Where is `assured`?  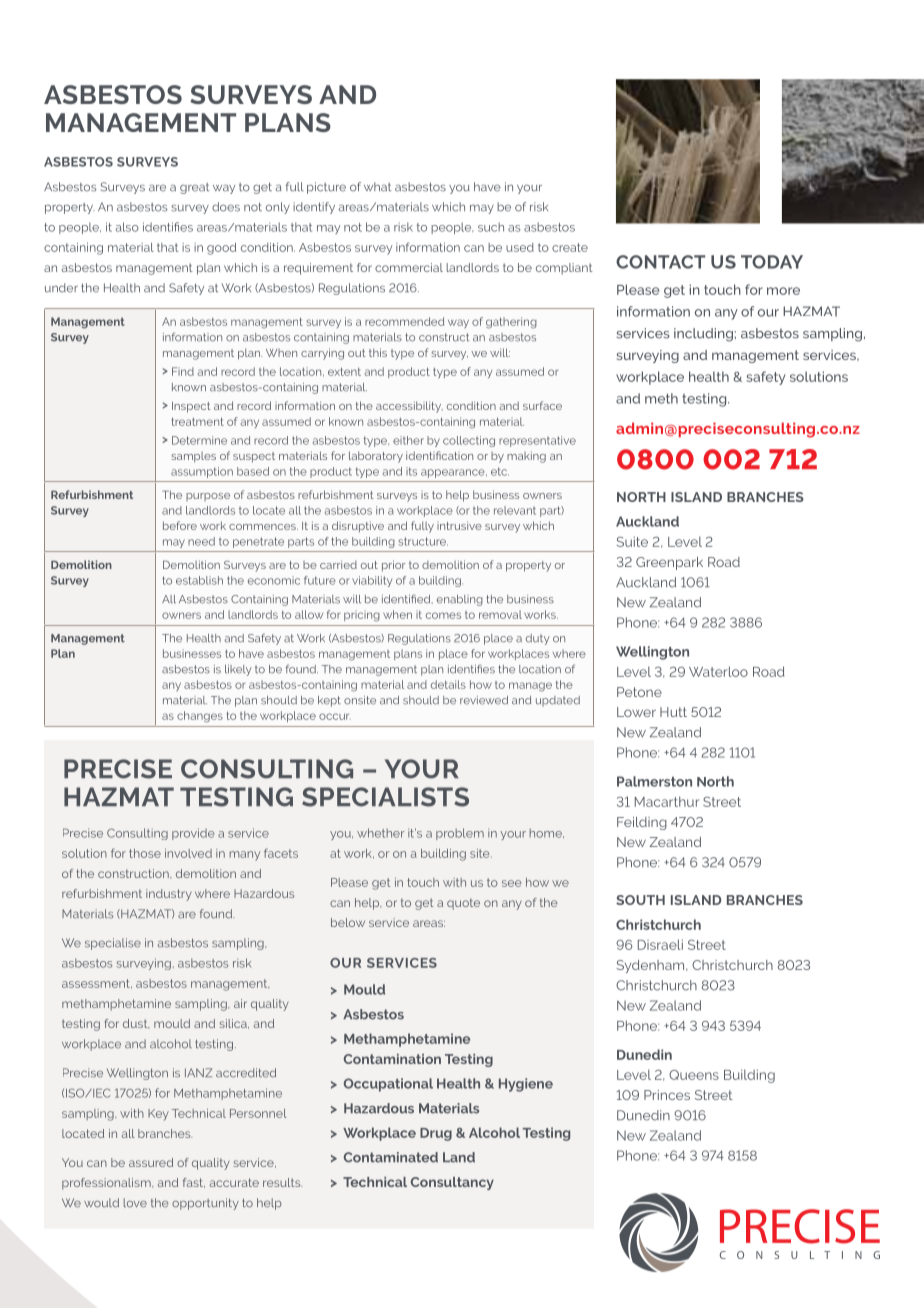
assured is located at coordinates (151, 1162).
